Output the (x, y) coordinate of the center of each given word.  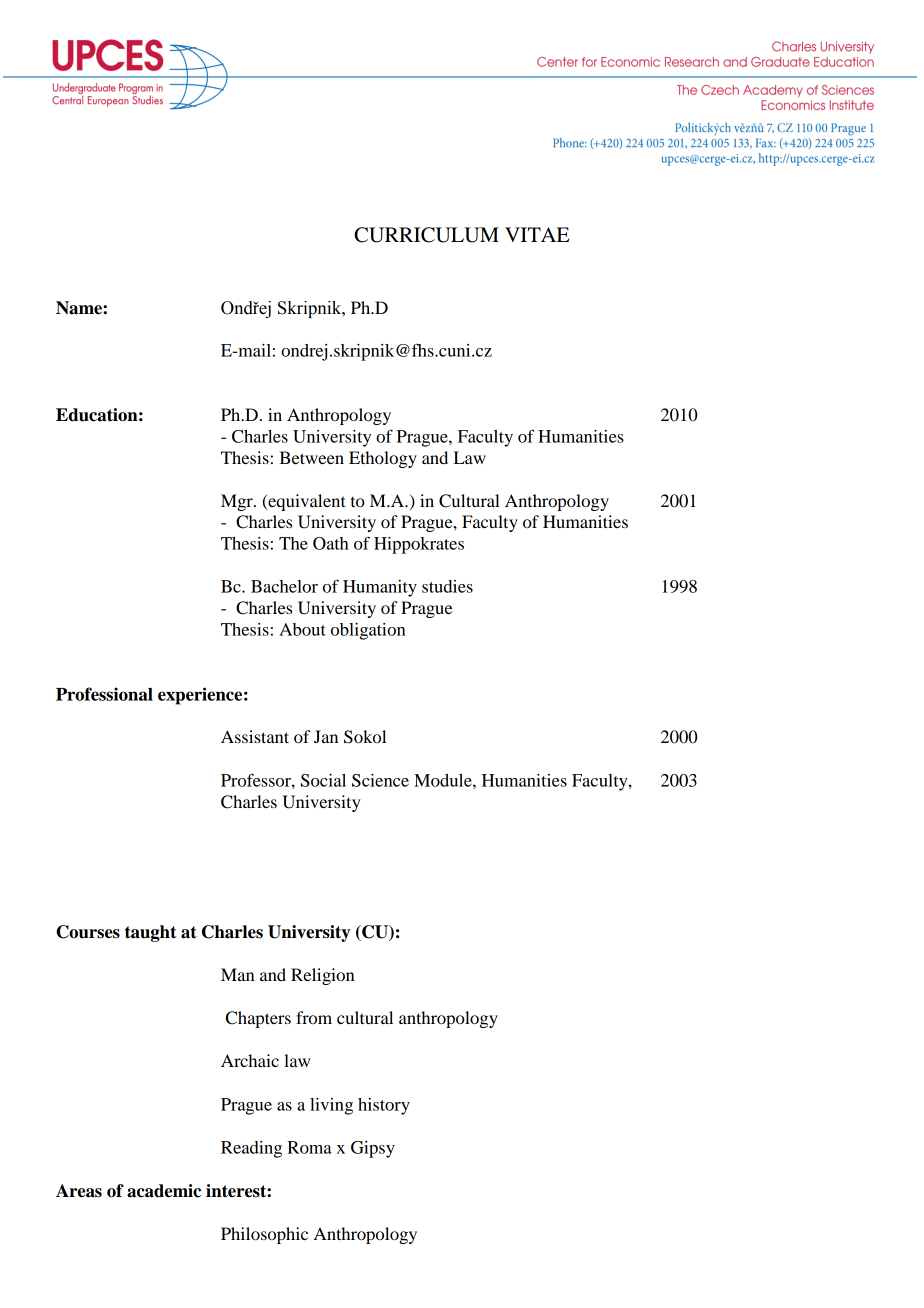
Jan (326, 736)
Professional (104, 694)
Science (380, 780)
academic (164, 1191)
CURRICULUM (426, 235)
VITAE (537, 234)
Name (80, 308)
